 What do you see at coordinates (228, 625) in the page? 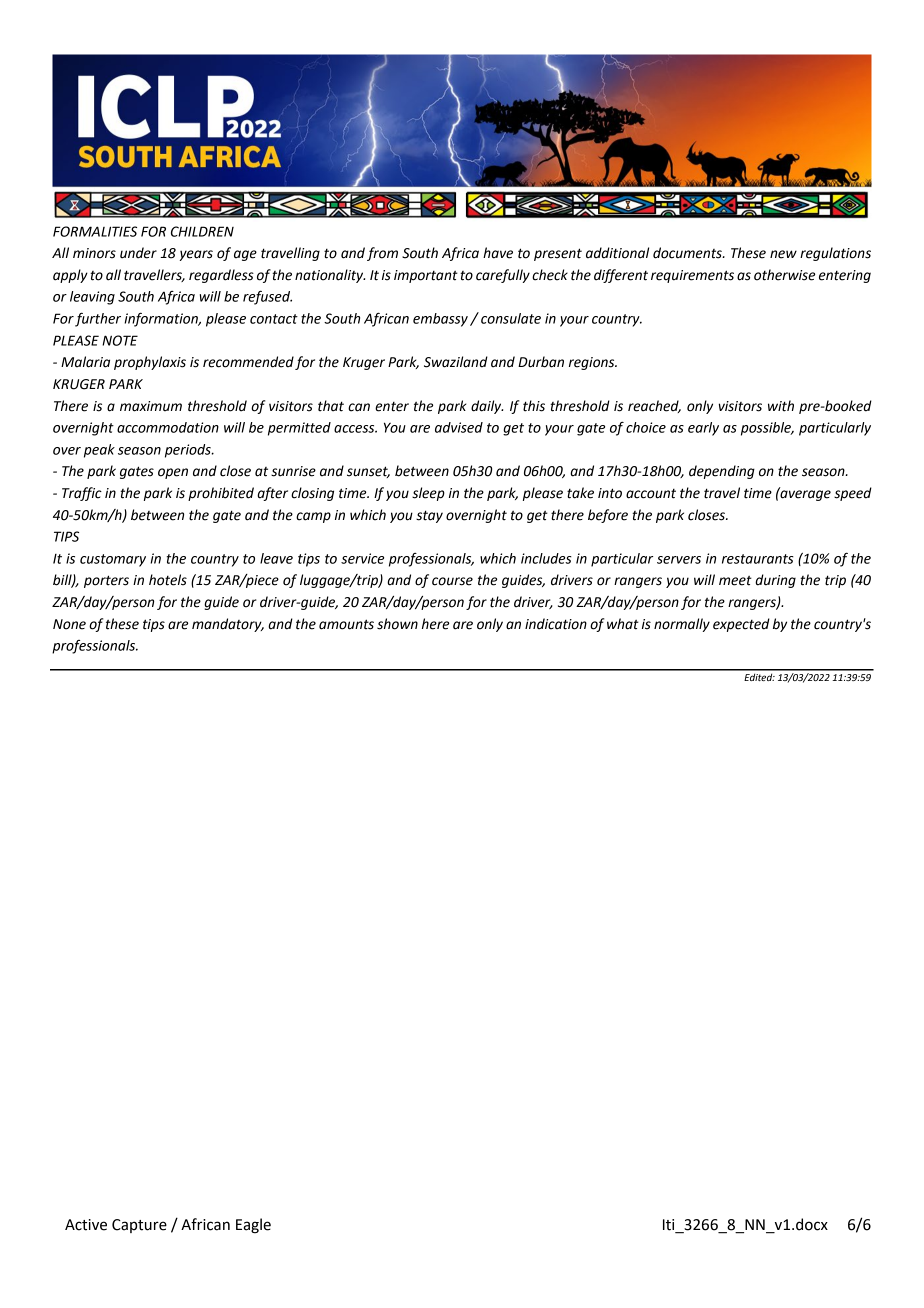
I see `mandatory` at bounding box center [228, 625].
